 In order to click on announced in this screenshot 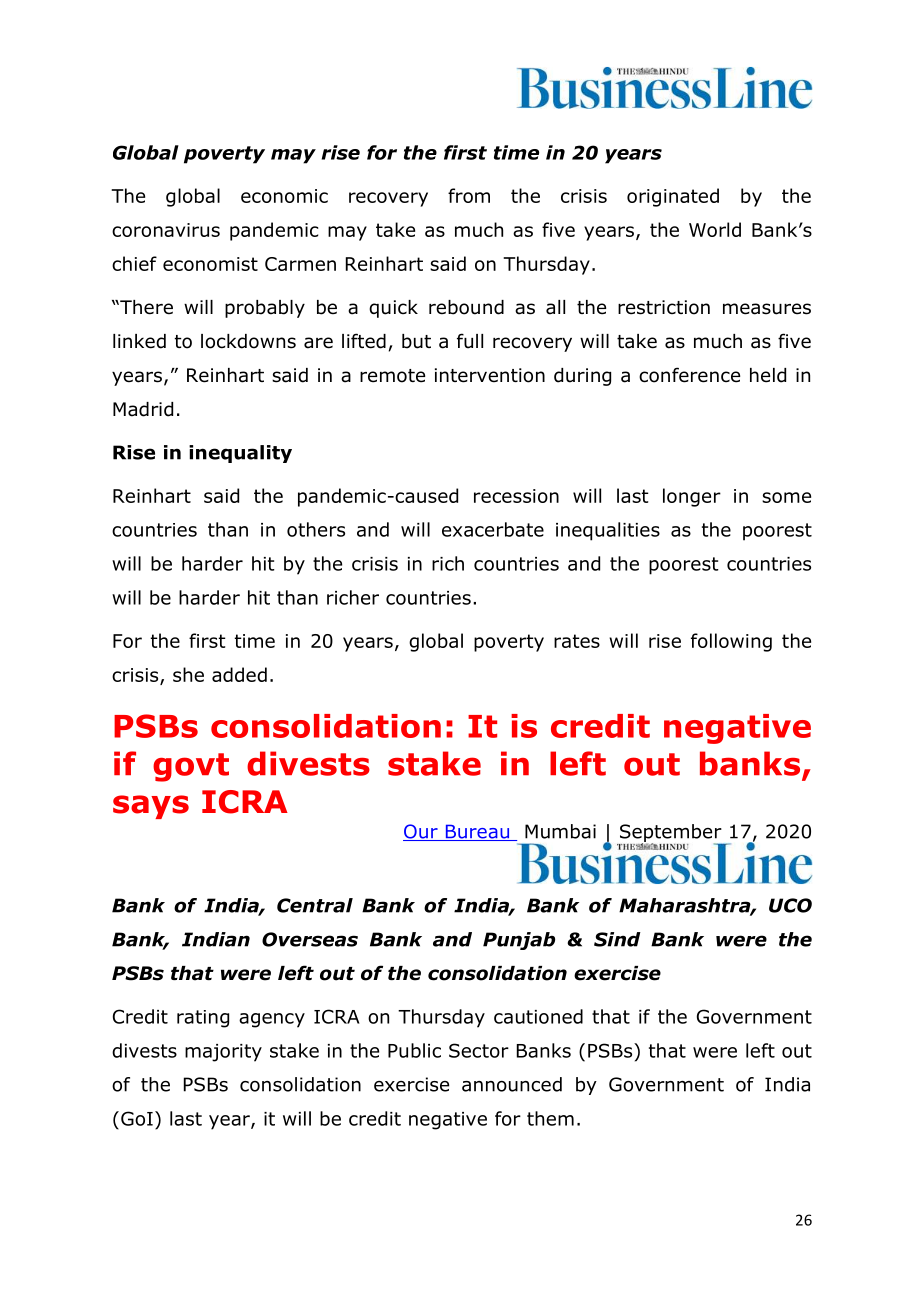, I will do `click(512, 1084)`.
